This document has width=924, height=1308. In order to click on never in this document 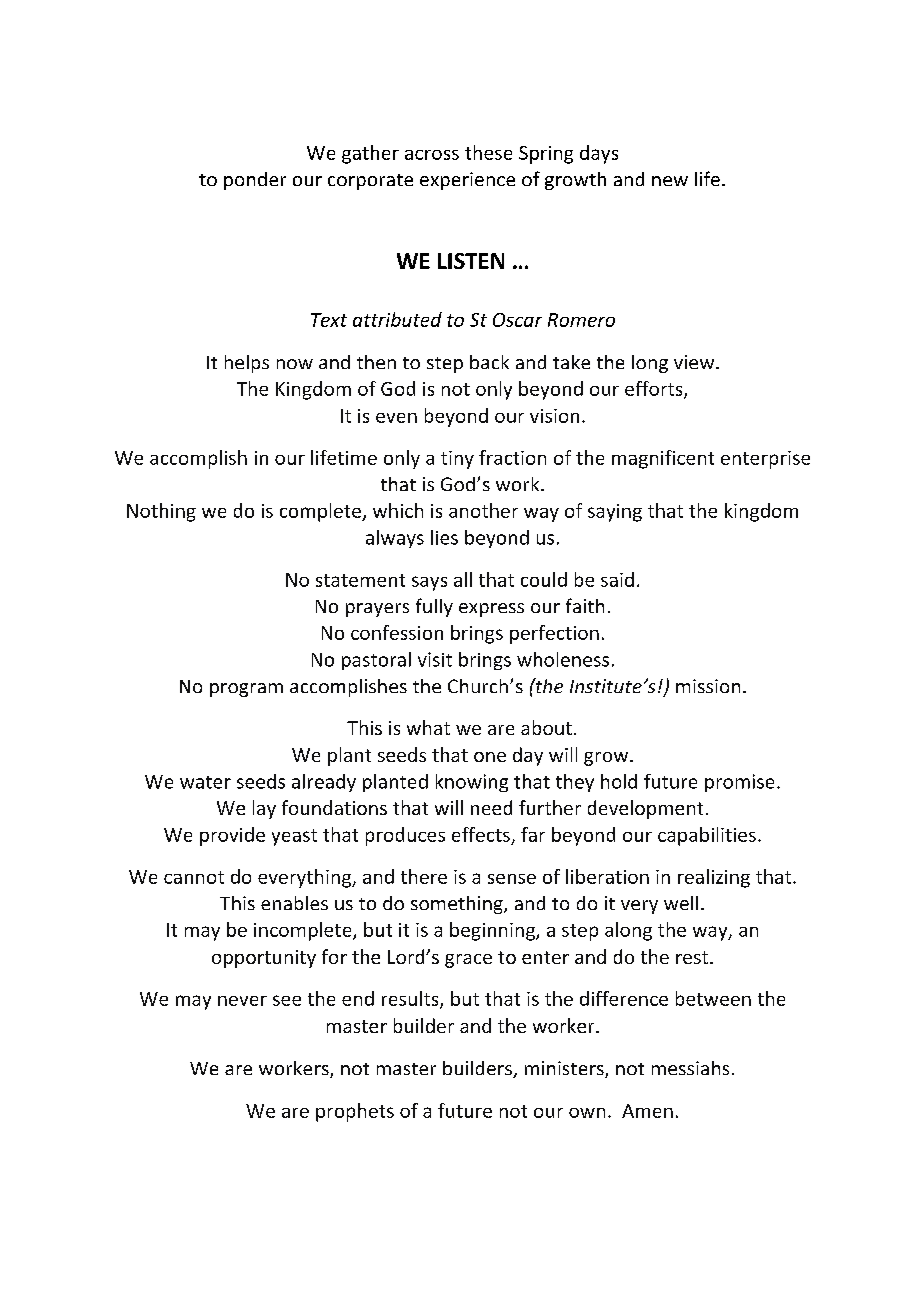, I will do `click(242, 1001)`.
